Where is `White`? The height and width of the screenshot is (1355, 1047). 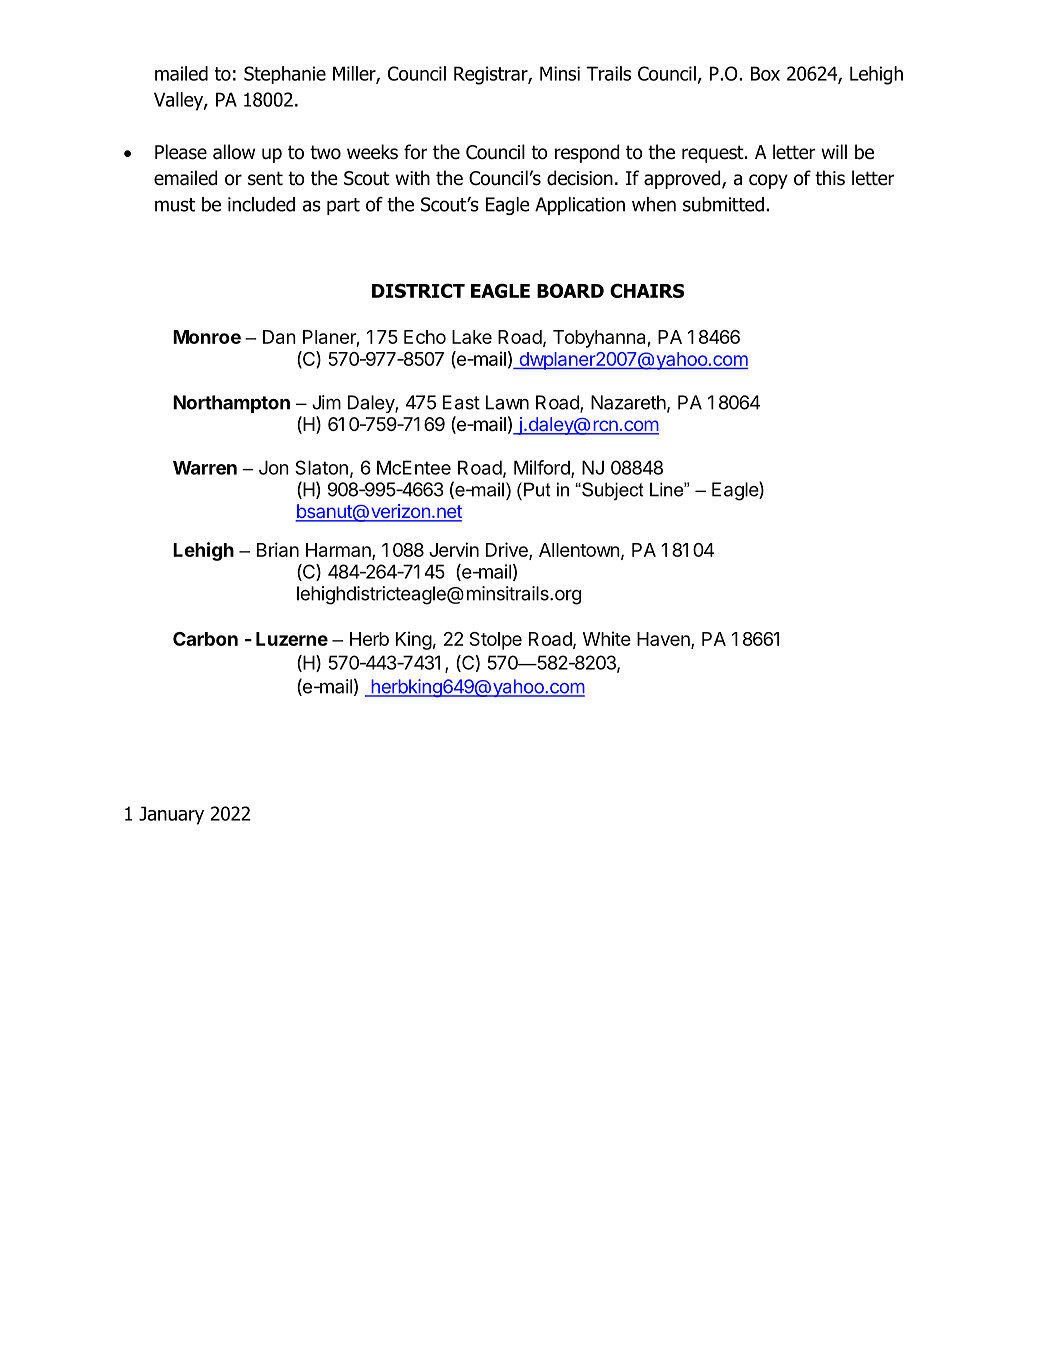 White is located at coordinates (607, 638).
